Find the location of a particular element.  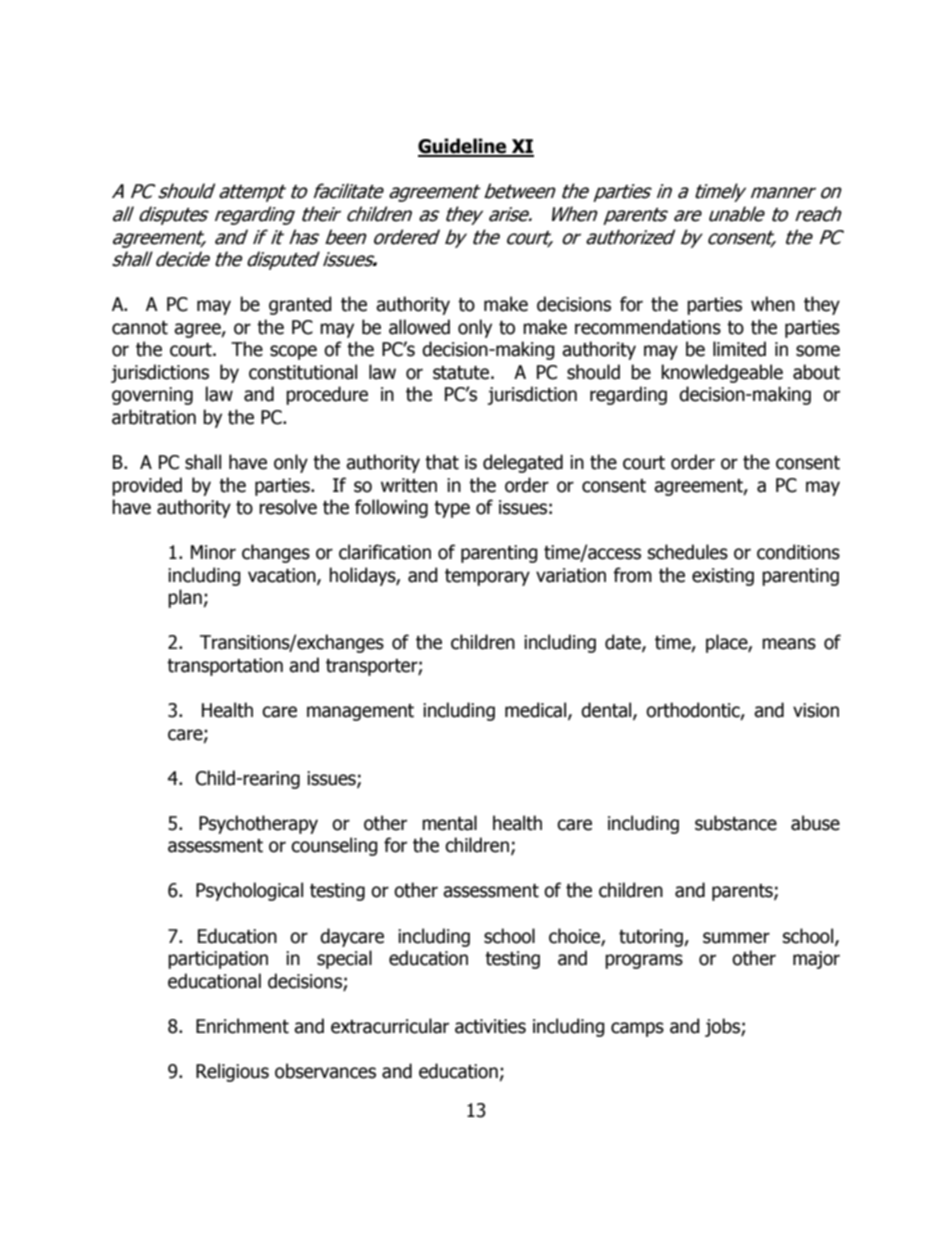

recommendations is located at coordinates (648, 327).
